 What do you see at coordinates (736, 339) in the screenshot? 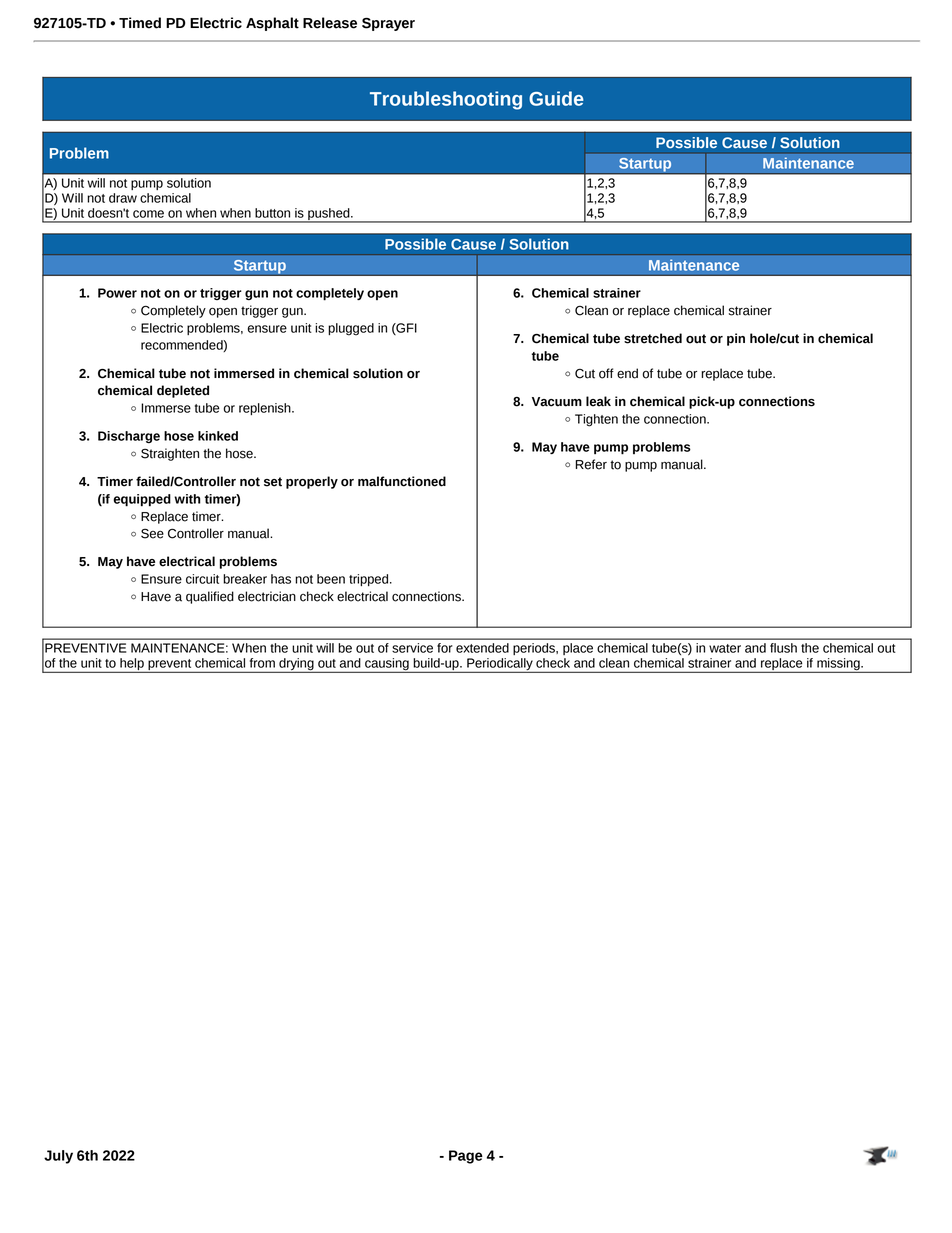
I see `pin` at bounding box center [736, 339].
